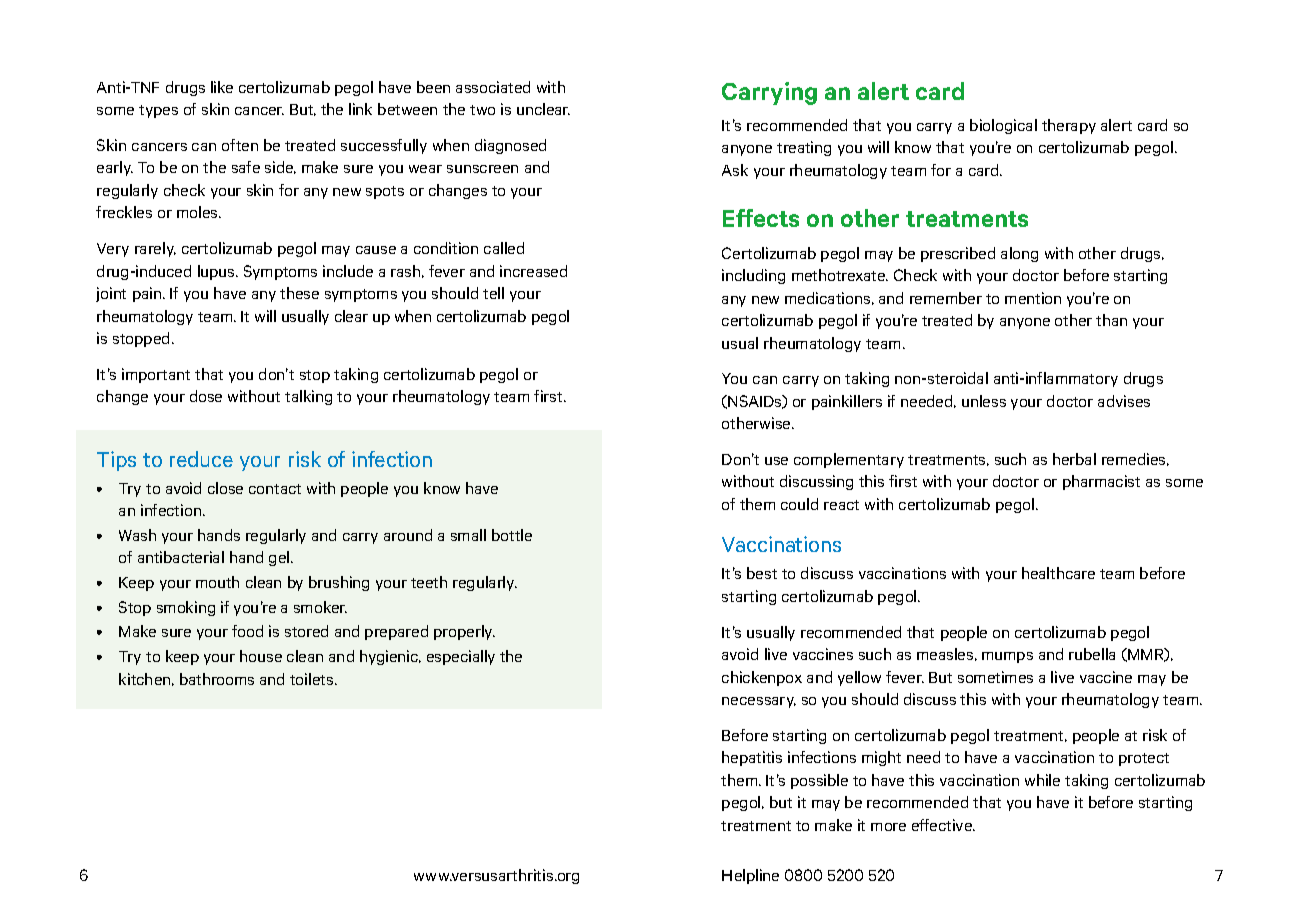 Image resolution: width=1303 pixels, height=924 pixels. What do you see at coordinates (217, 679) in the screenshot?
I see `bathrooms` at bounding box center [217, 679].
